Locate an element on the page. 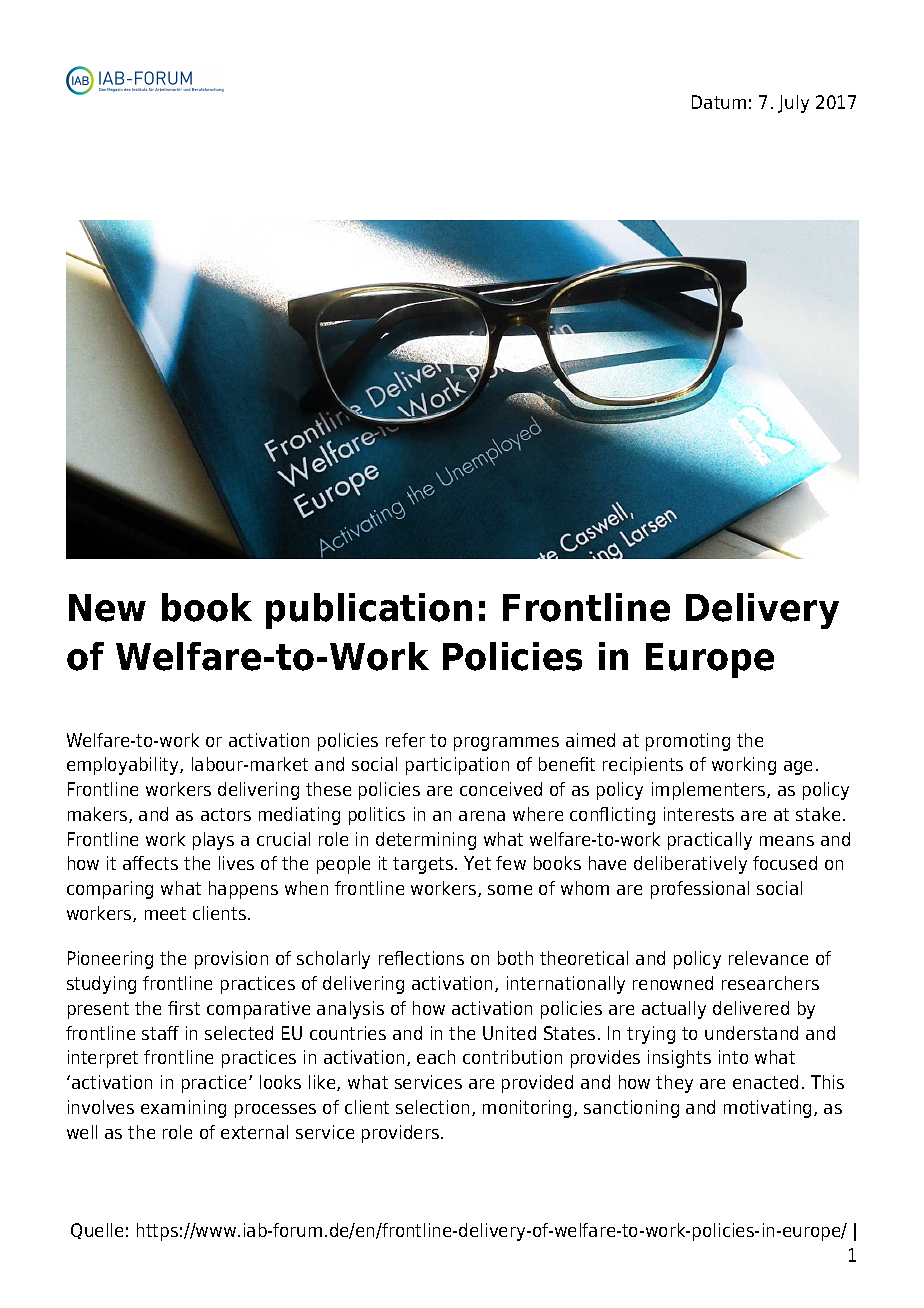 The width and height of the image is (924, 1308). publication is located at coordinates (369, 611).
